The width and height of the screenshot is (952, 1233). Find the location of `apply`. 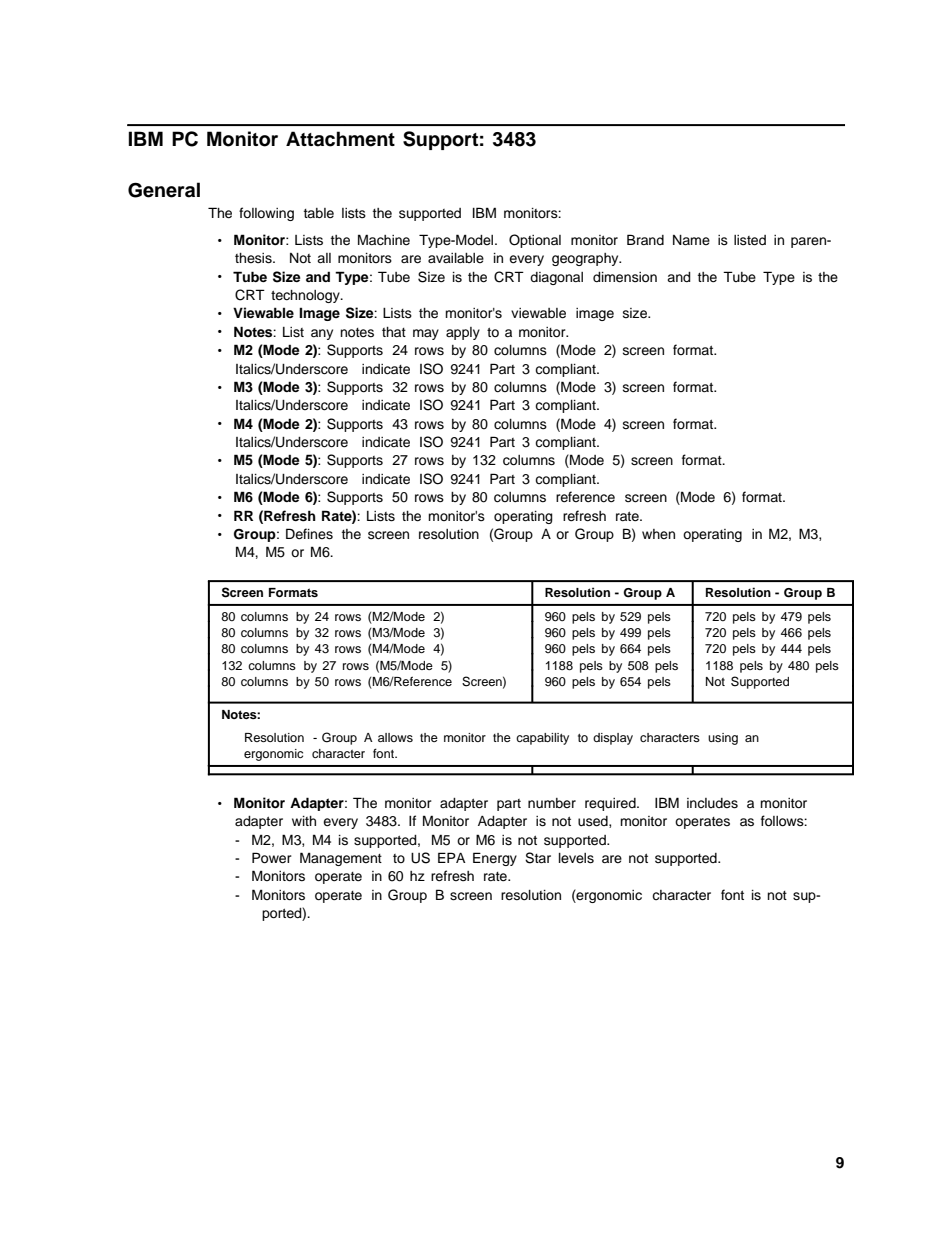

apply is located at coordinates (463, 333).
